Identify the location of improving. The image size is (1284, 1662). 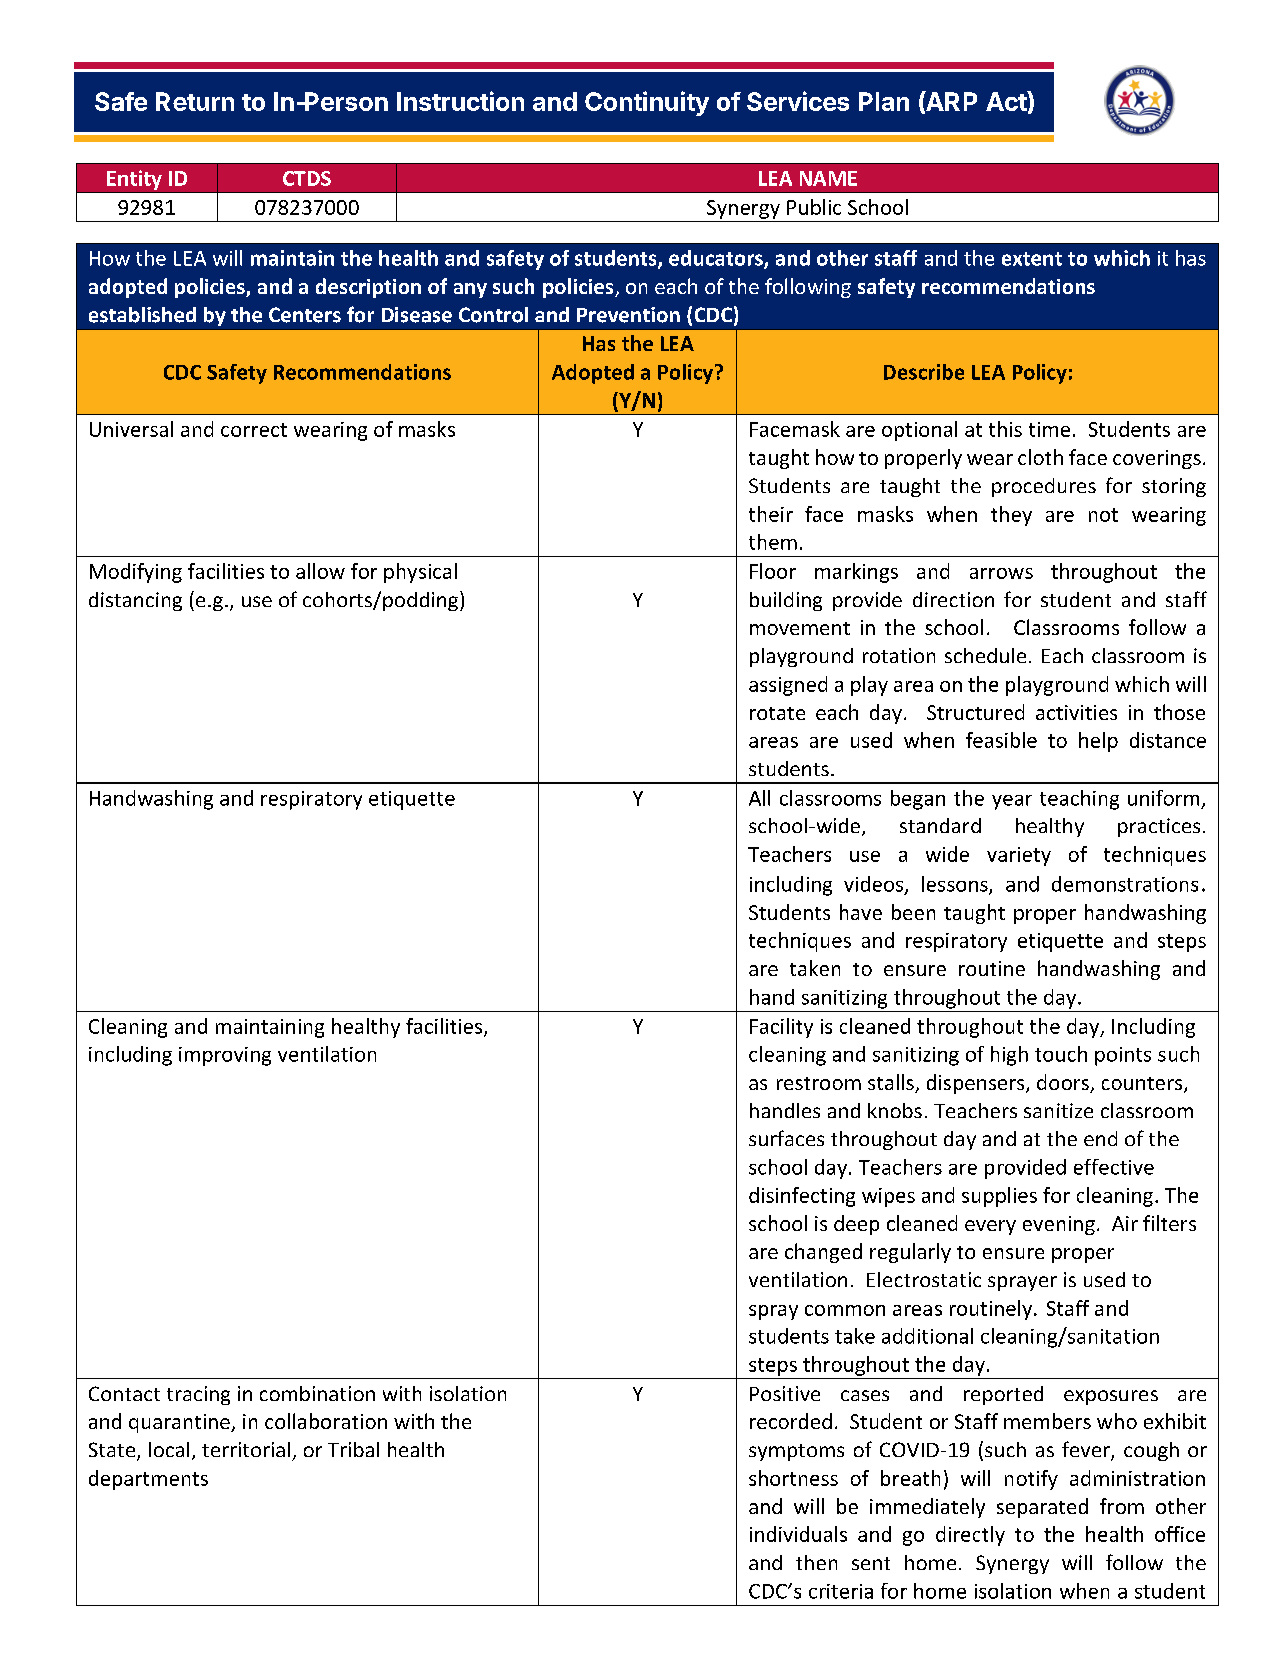
(225, 1056).
